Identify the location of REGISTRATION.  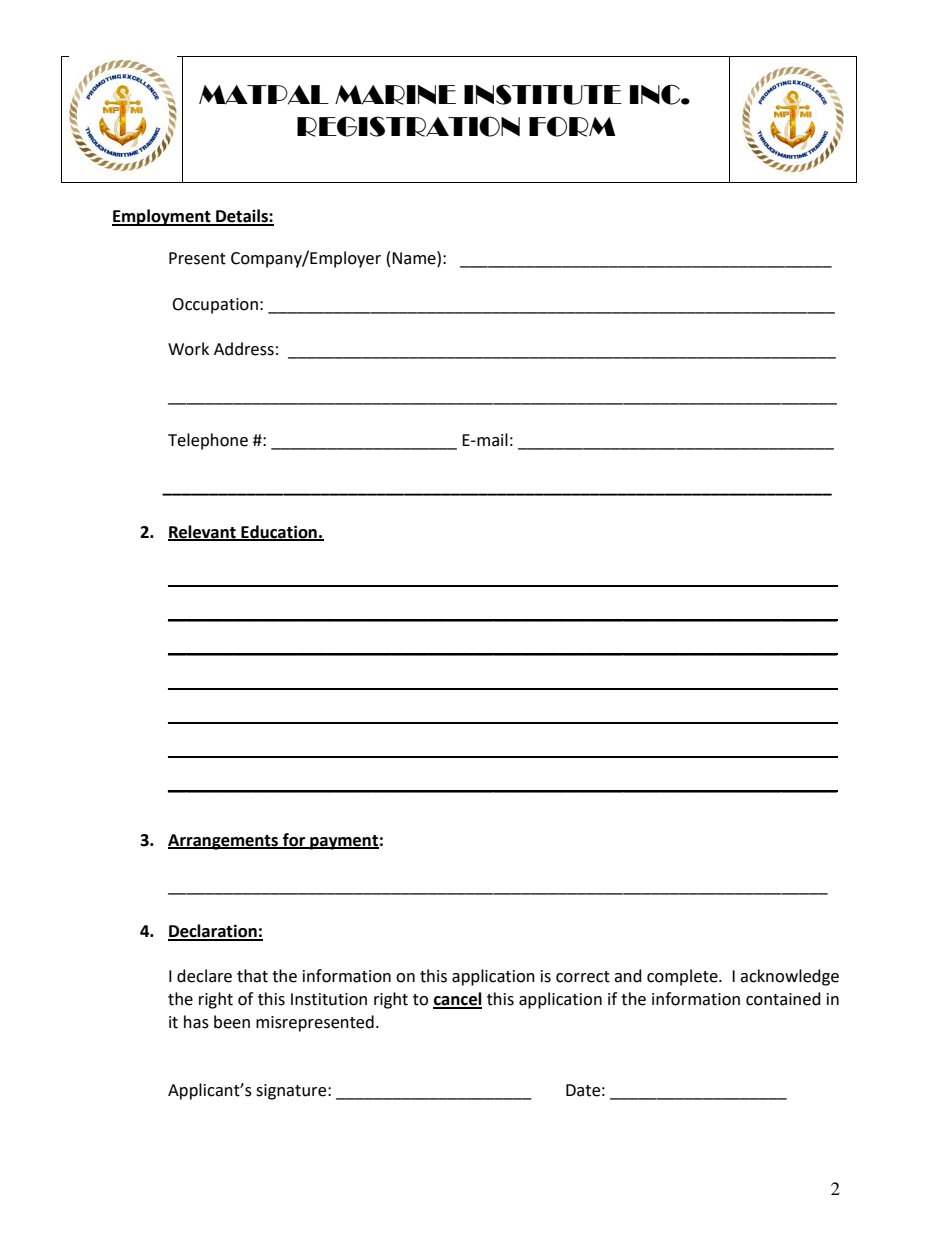
(408, 126).
